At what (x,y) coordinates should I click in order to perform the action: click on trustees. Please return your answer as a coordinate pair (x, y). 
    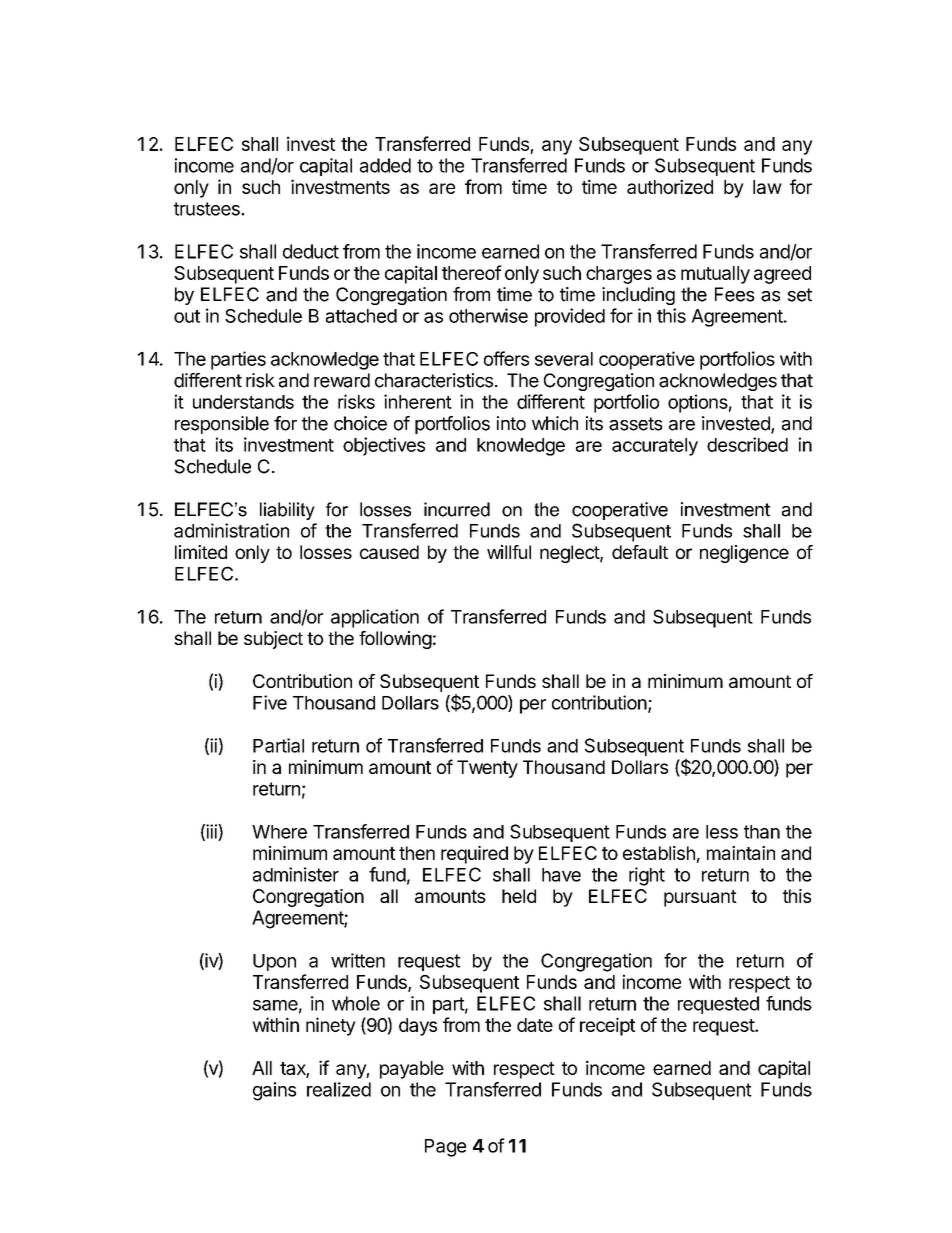
    Looking at the image, I should click on (208, 209).
